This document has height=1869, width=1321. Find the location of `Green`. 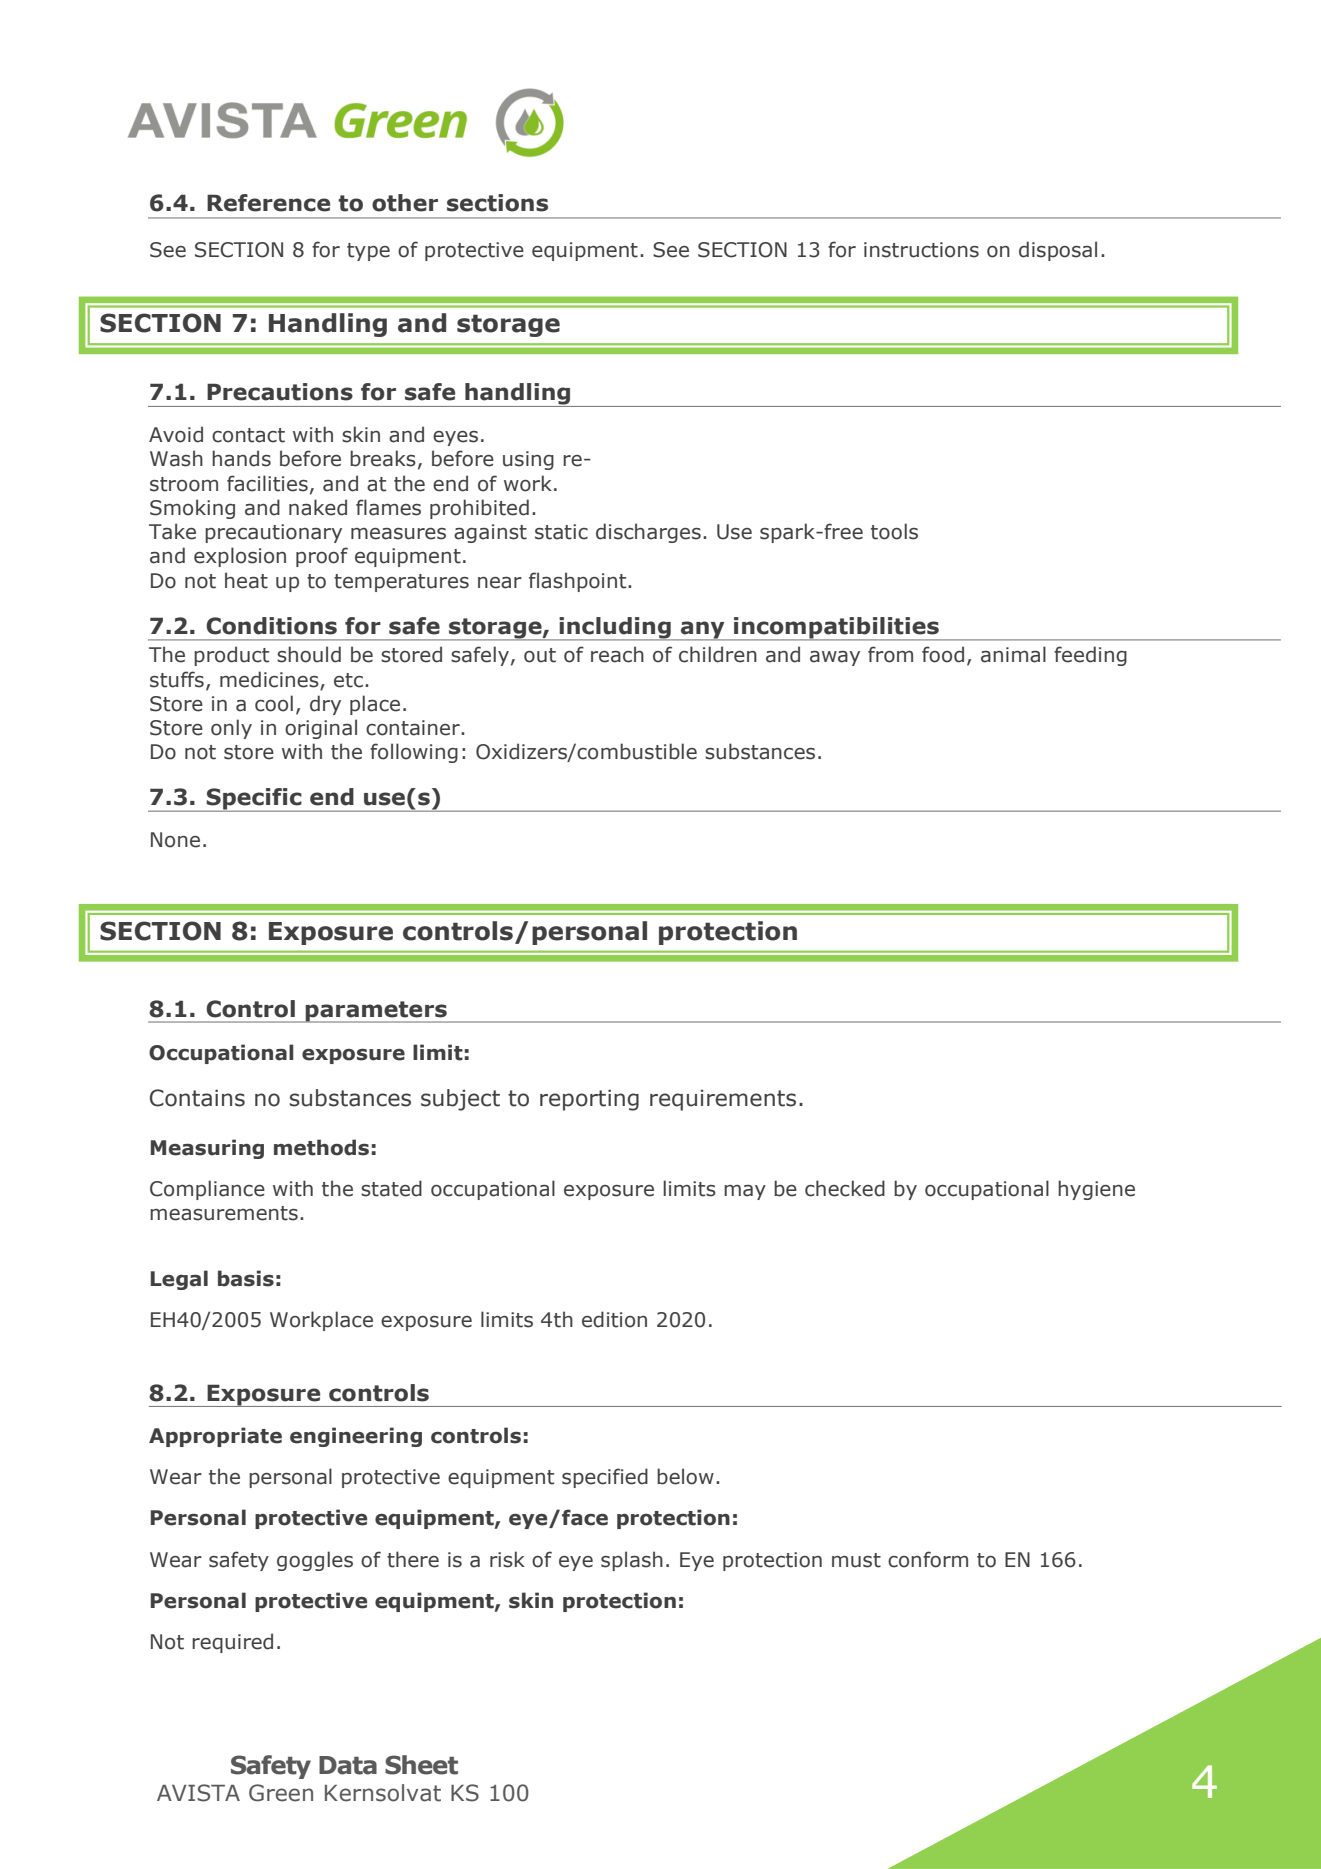

Green is located at coordinates (281, 1793).
